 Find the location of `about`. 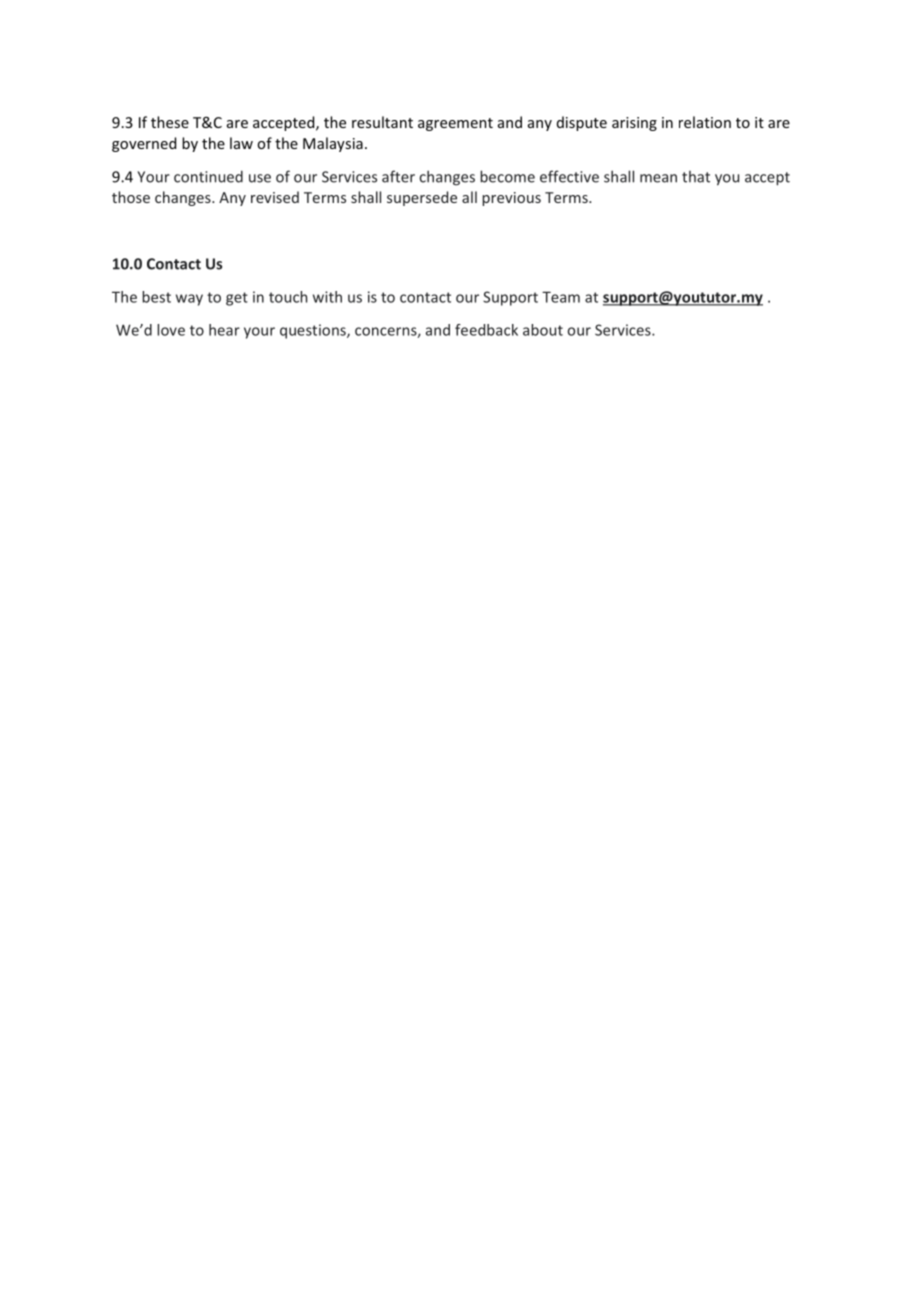

about is located at coordinates (543, 330).
